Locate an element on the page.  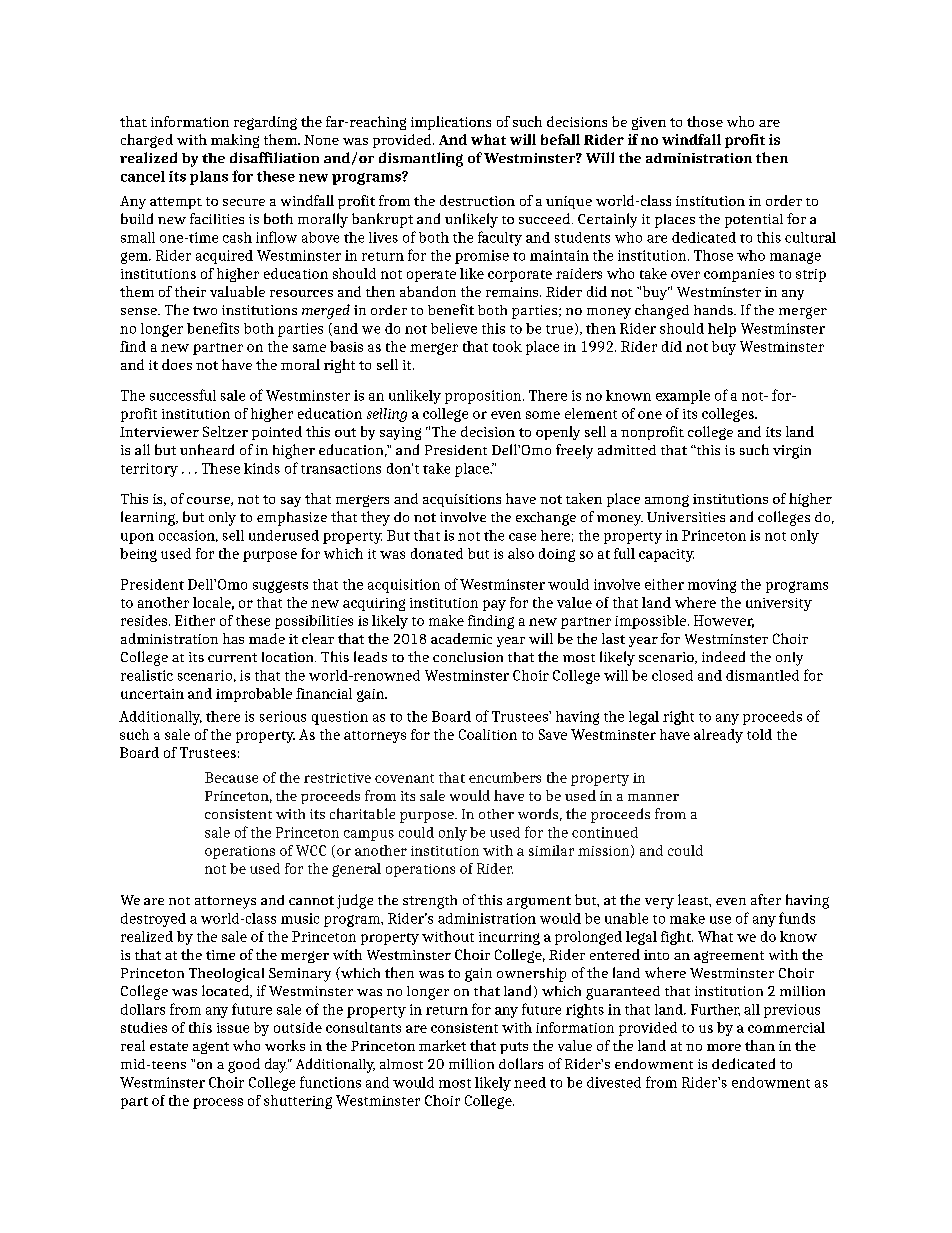
implications is located at coordinates (451, 123).
